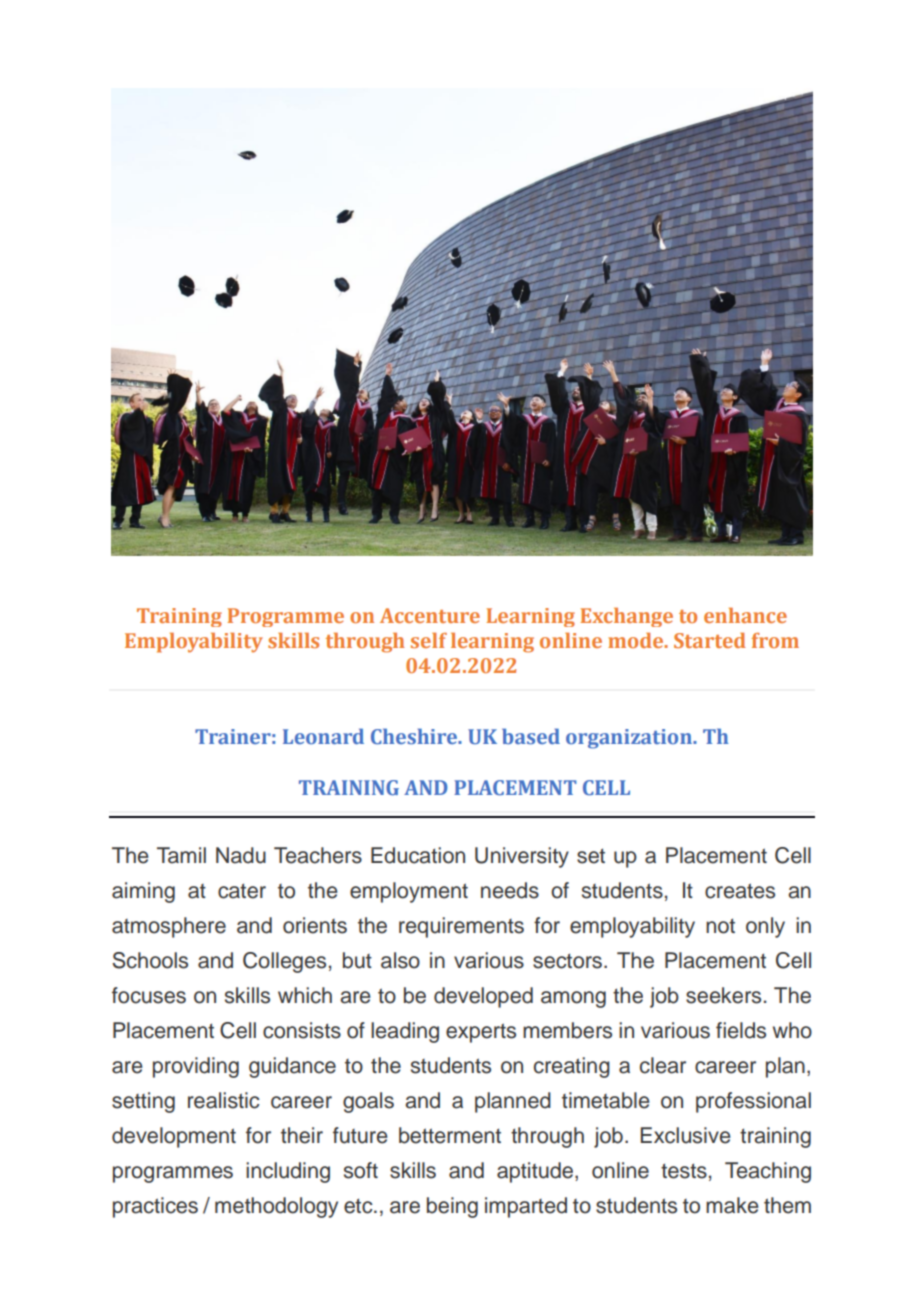 The height and width of the document is (1308, 924). Describe the element at coordinates (276, 1207) in the document. I see `methodology` at that location.
